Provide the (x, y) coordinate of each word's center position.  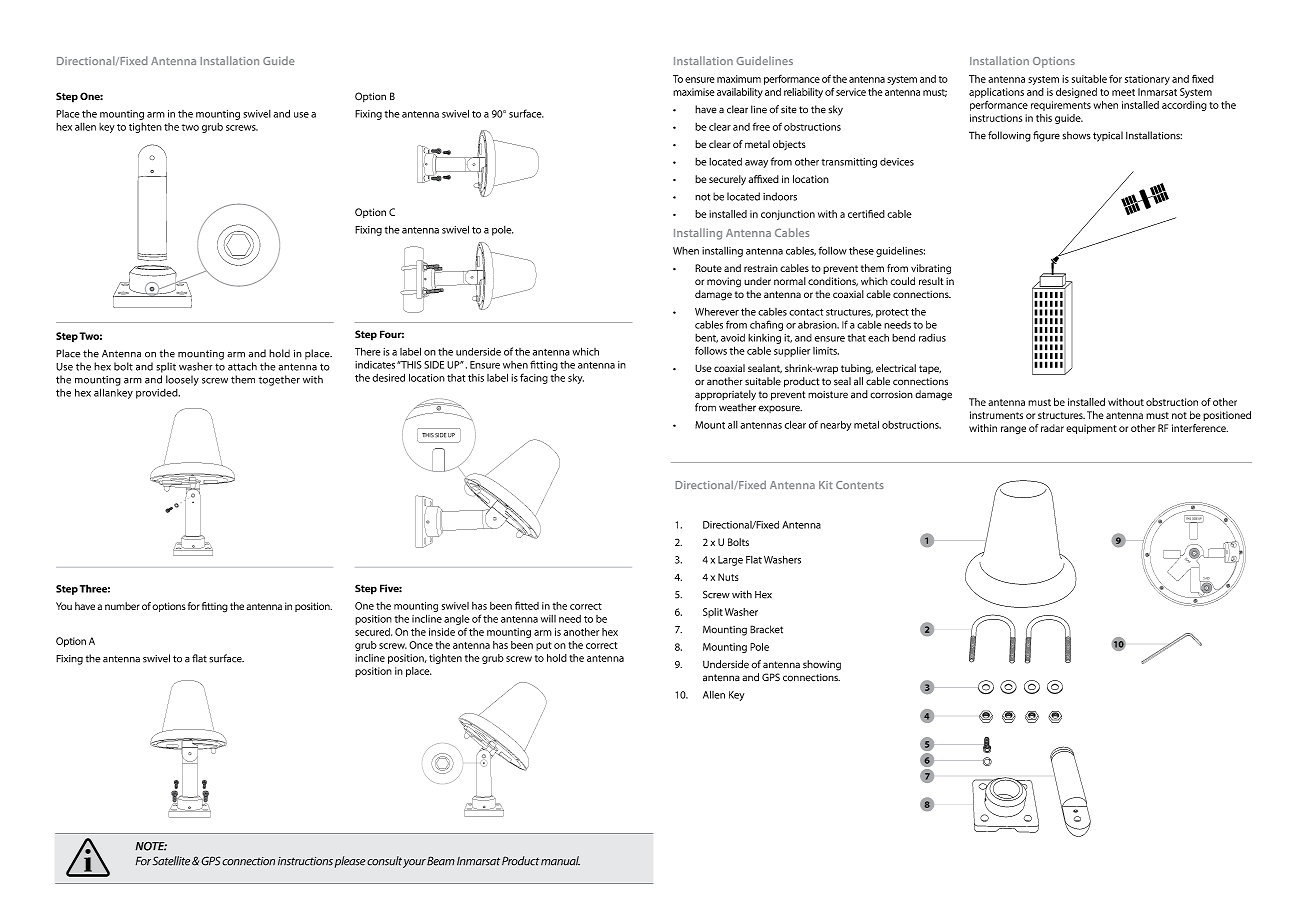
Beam (441, 861)
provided (158, 394)
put (544, 646)
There (368, 351)
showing (822, 665)
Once (421, 645)
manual (560, 861)
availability (740, 93)
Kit (826, 485)
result (931, 281)
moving (724, 282)
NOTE (151, 846)
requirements (1061, 106)
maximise (694, 92)
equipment (1091, 429)
